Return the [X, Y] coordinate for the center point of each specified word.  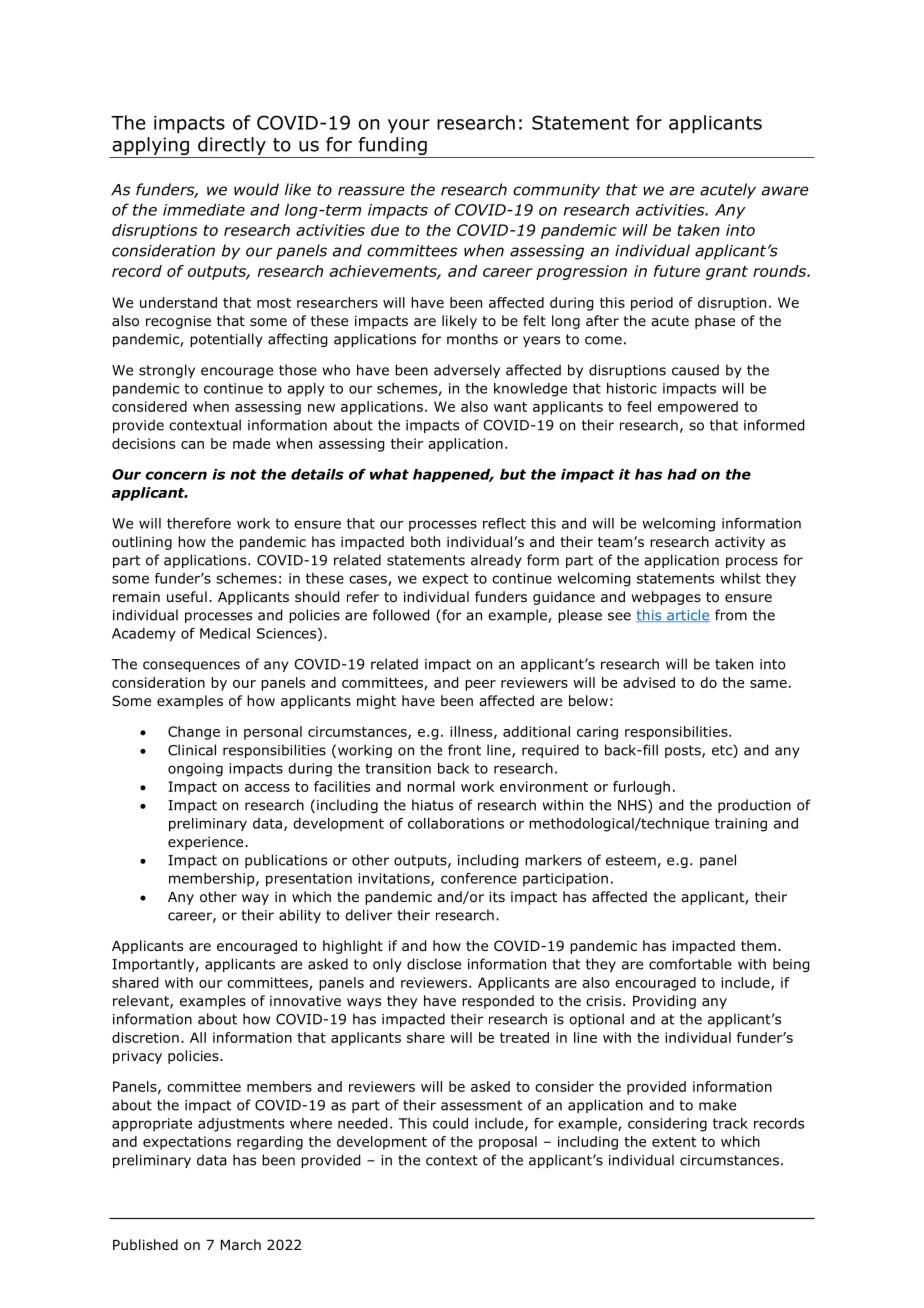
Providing [664, 1002]
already [496, 561]
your [409, 126]
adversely [467, 371]
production [754, 806]
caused [695, 370]
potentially [226, 340]
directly [232, 146]
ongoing [195, 770]
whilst [740, 578]
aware [785, 191]
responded [498, 1002]
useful [187, 596]
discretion [145, 1037]
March [241, 1244]
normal [431, 786]
